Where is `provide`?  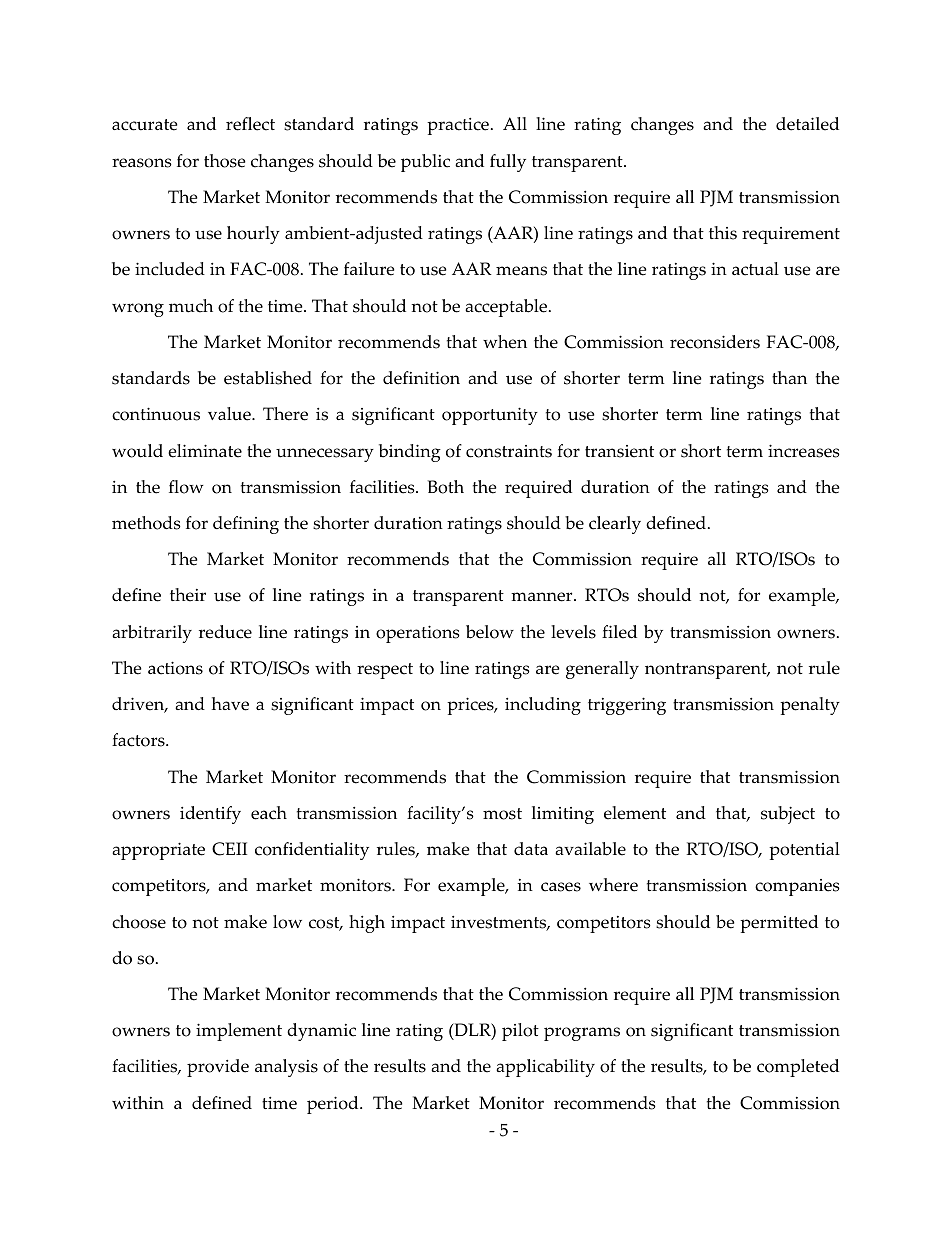
provide is located at coordinates (218, 1068).
